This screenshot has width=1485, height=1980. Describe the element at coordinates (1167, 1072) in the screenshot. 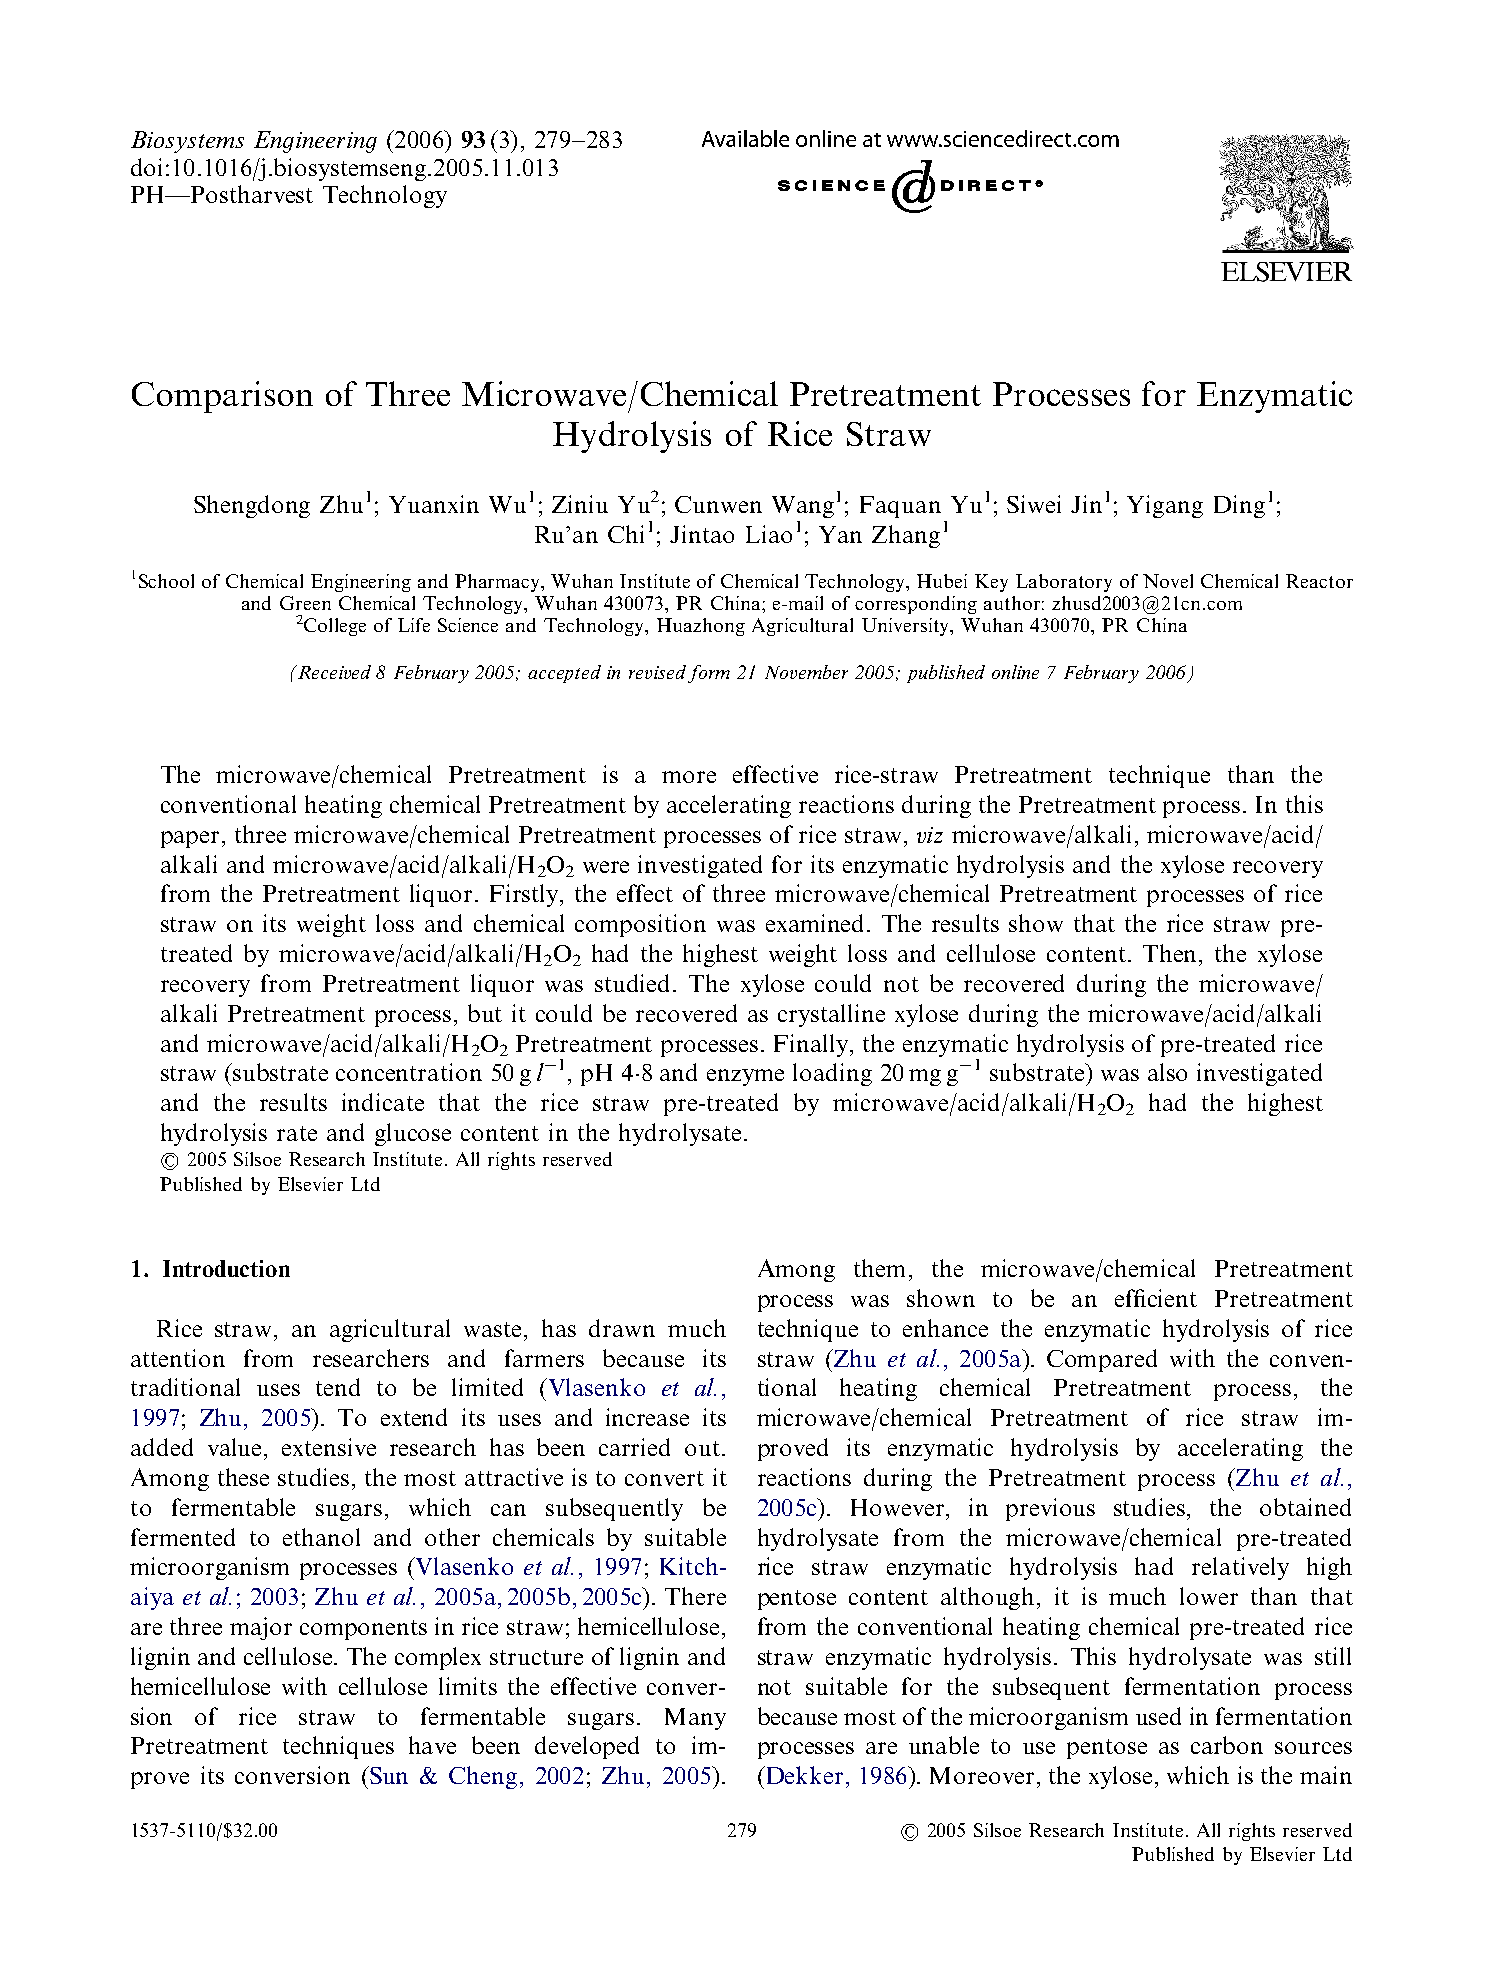

I see `also` at that location.
